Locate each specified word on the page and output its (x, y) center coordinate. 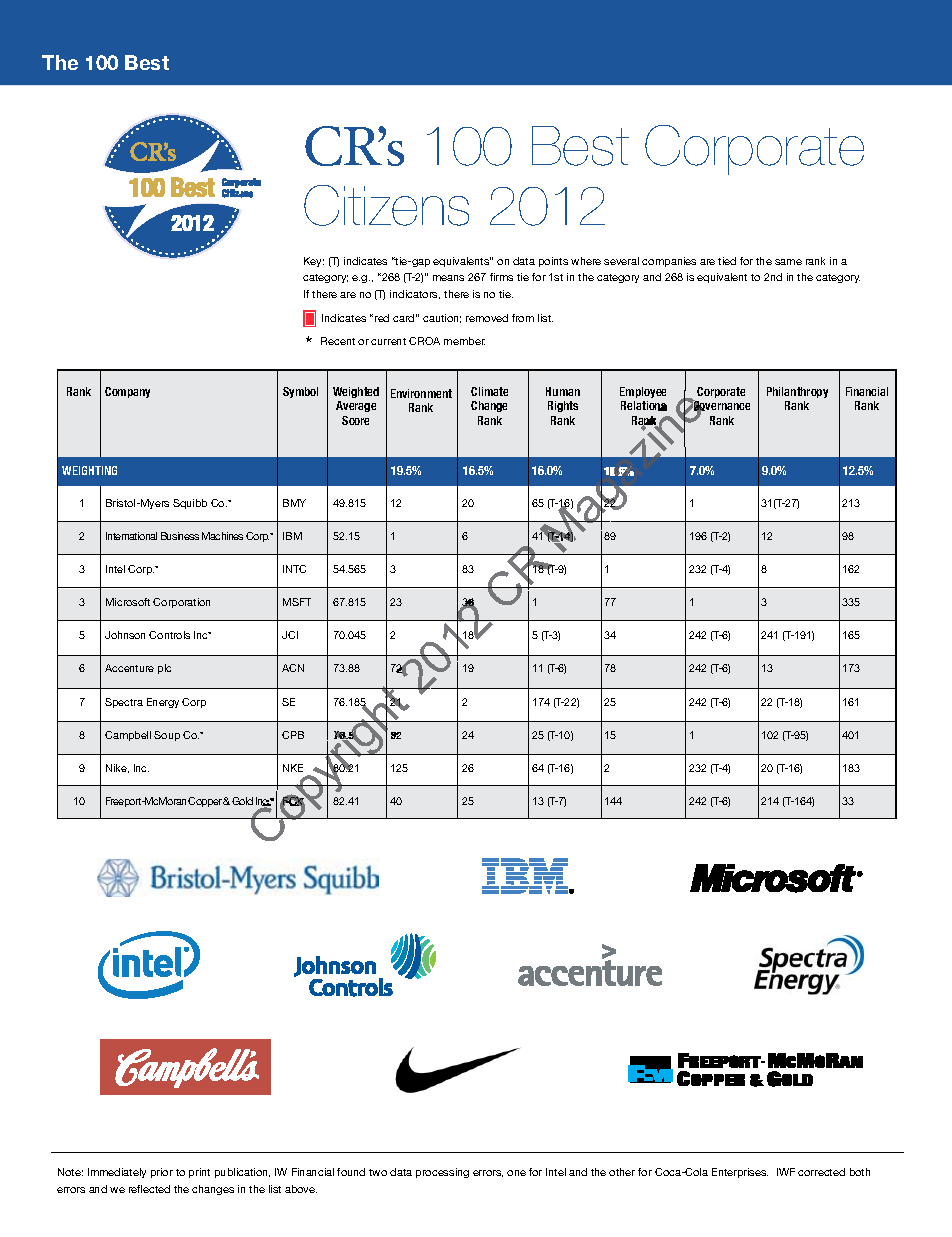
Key (314, 262)
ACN (293, 668)
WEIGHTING (89, 470)
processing (442, 1173)
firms (501, 277)
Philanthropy (797, 392)
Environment (421, 393)
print (199, 1173)
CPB (293, 735)
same (788, 262)
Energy (163, 703)
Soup (167, 736)
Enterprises (740, 1173)
